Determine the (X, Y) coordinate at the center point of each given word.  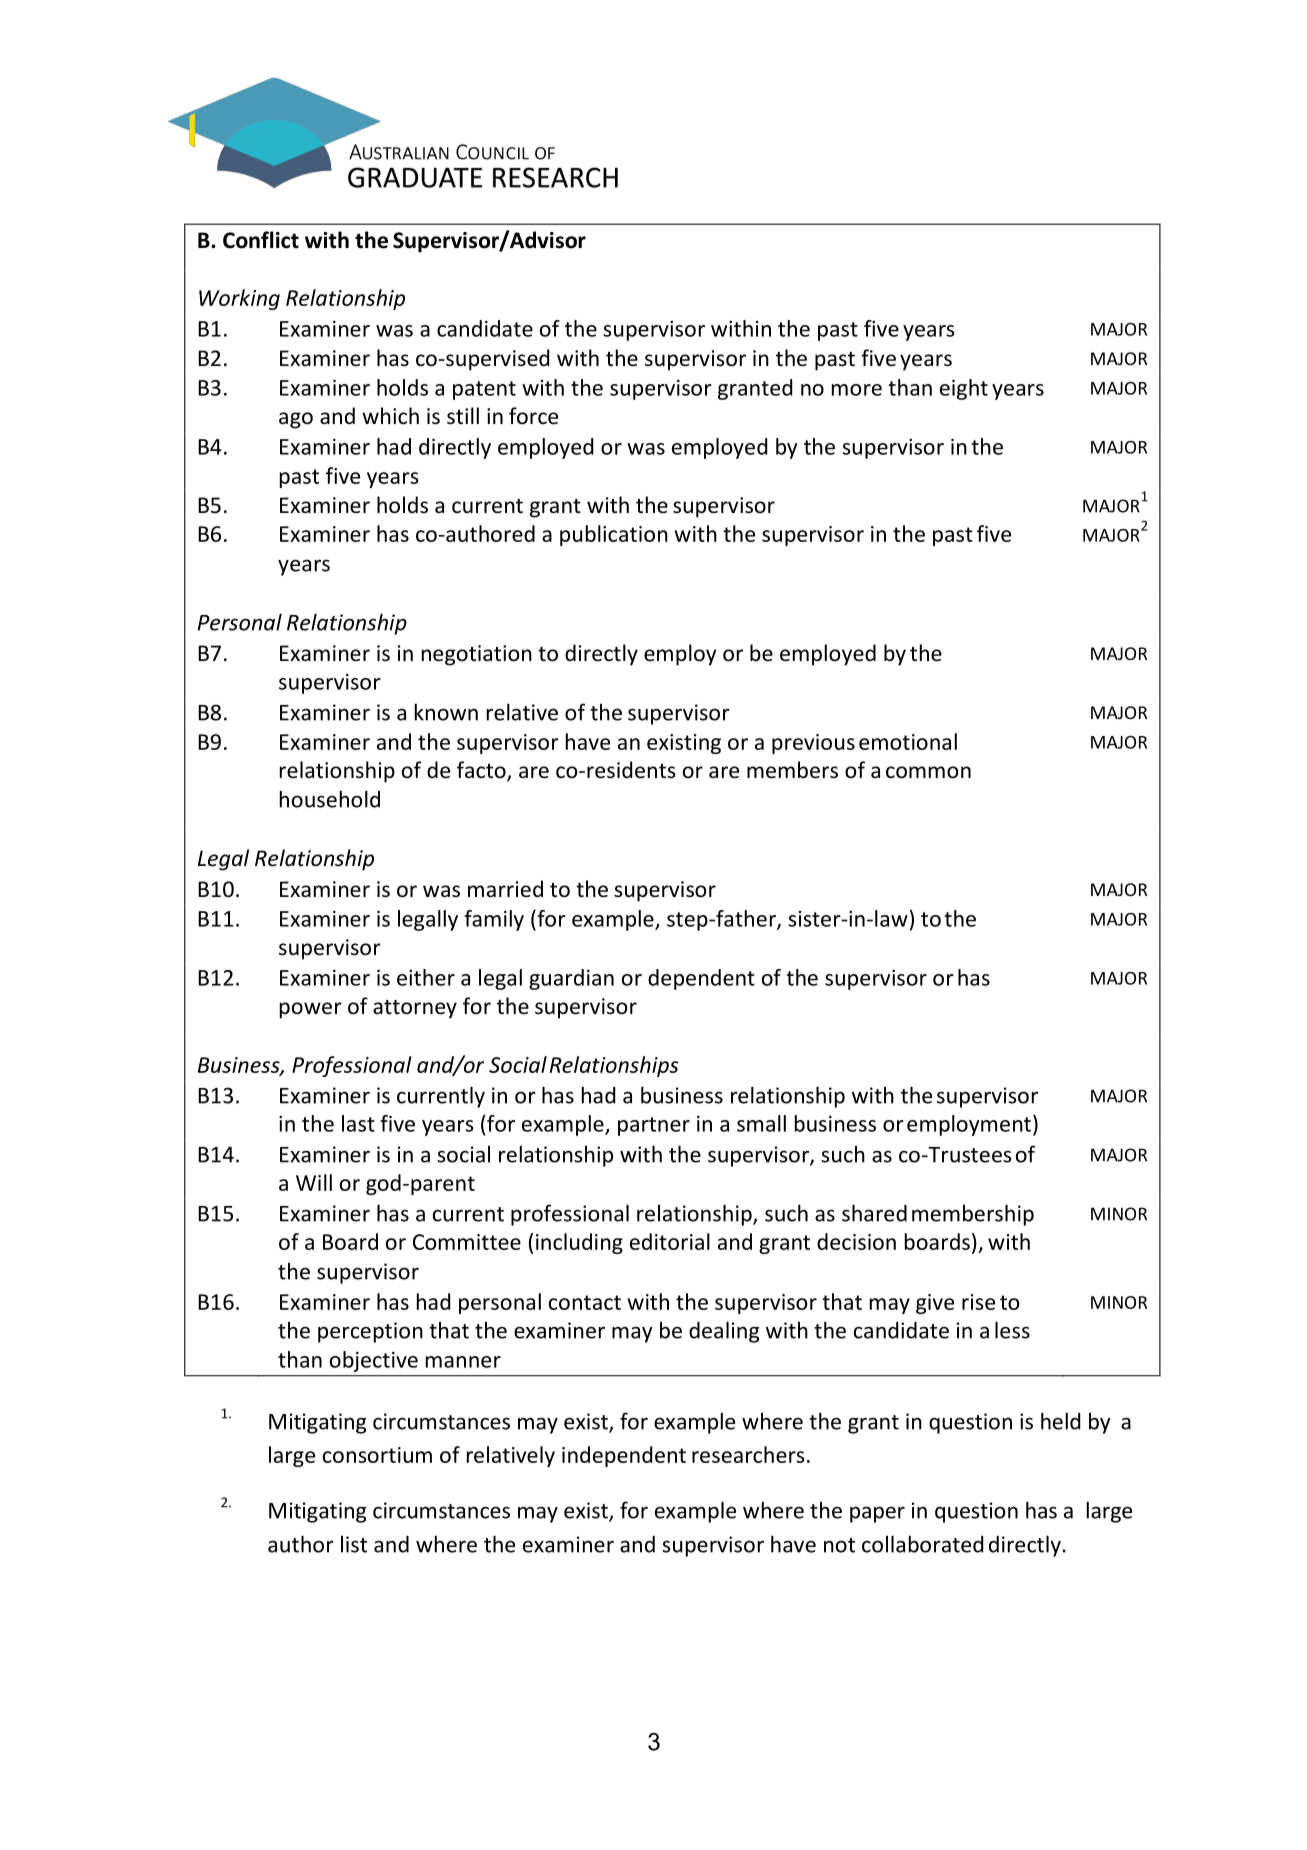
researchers (748, 1454)
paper (877, 1514)
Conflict (261, 240)
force (533, 416)
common (928, 772)
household (330, 799)
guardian (571, 979)
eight (964, 389)
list (354, 1544)
